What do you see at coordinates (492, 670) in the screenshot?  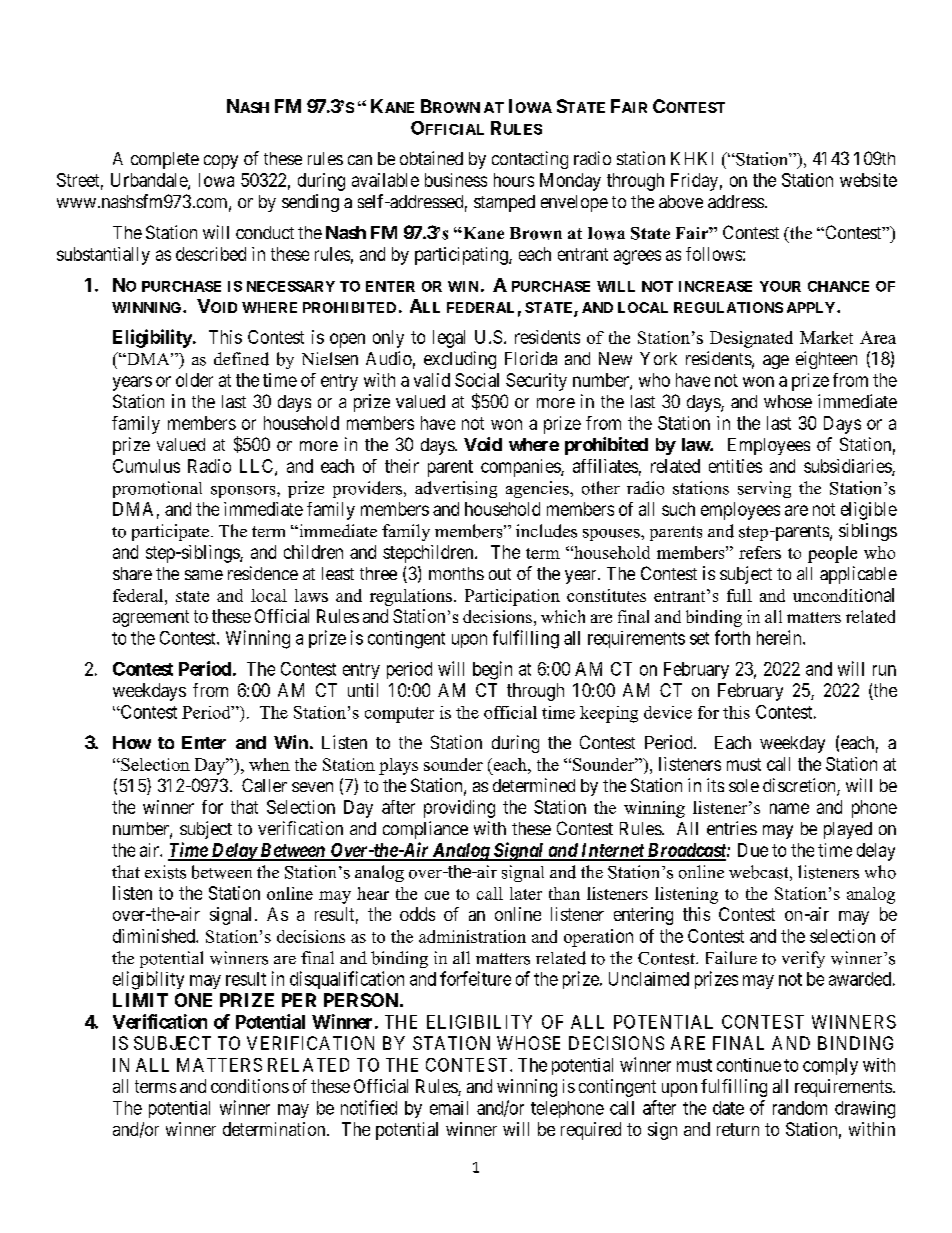 I see `begin` at bounding box center [492, 670].
